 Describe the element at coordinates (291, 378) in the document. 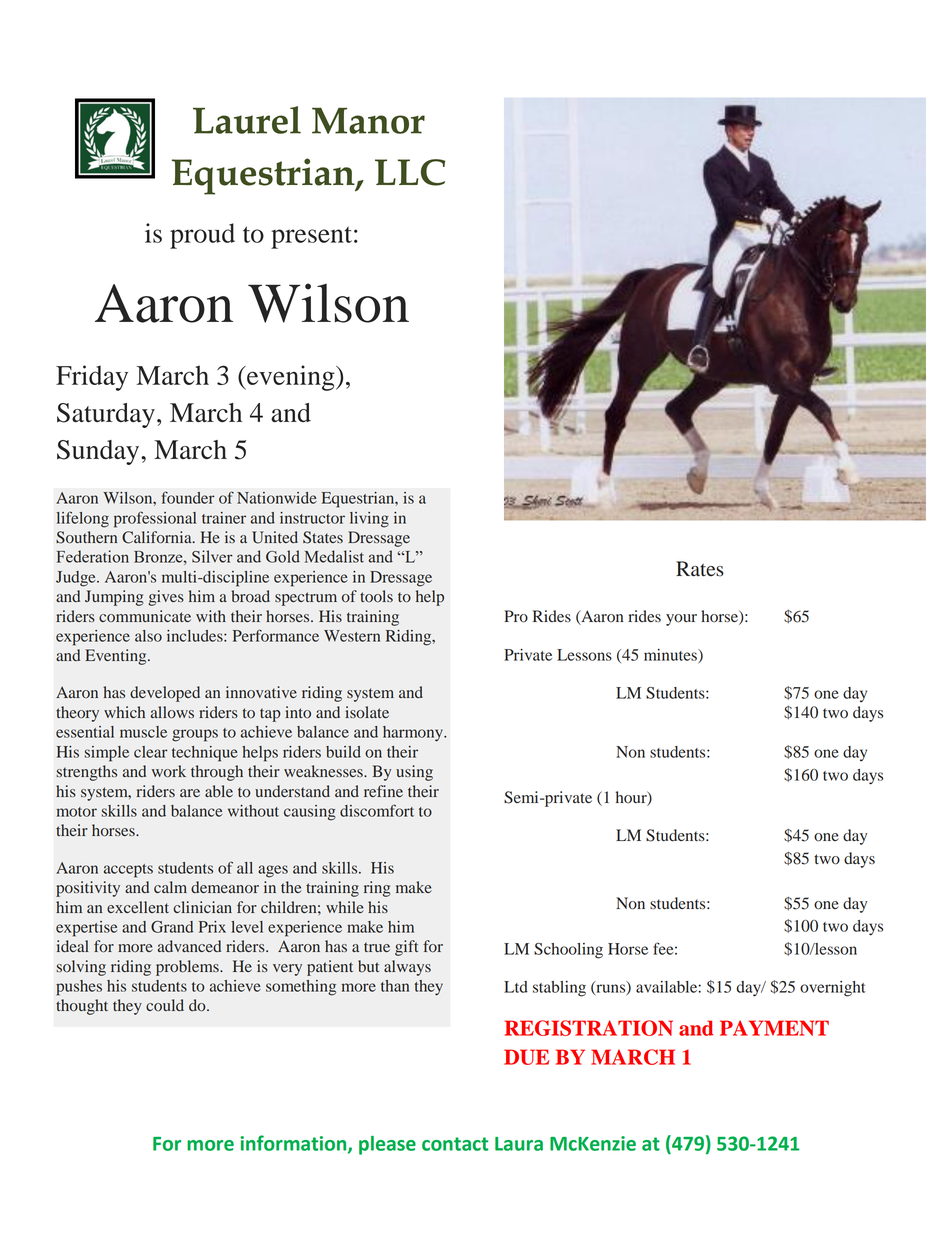

I see `evening` at that location.
